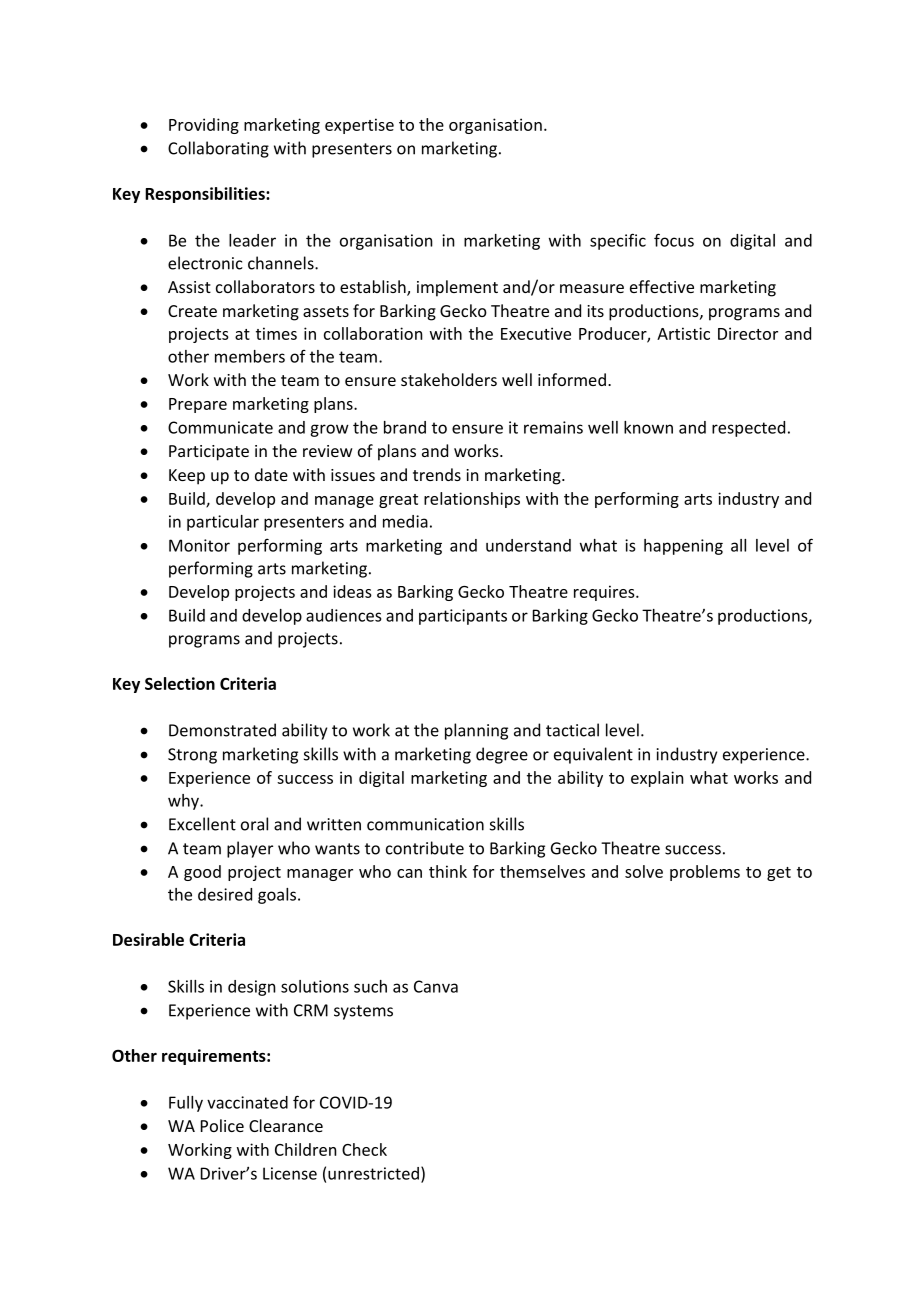  I want to click on communication, so click(425, 824).
